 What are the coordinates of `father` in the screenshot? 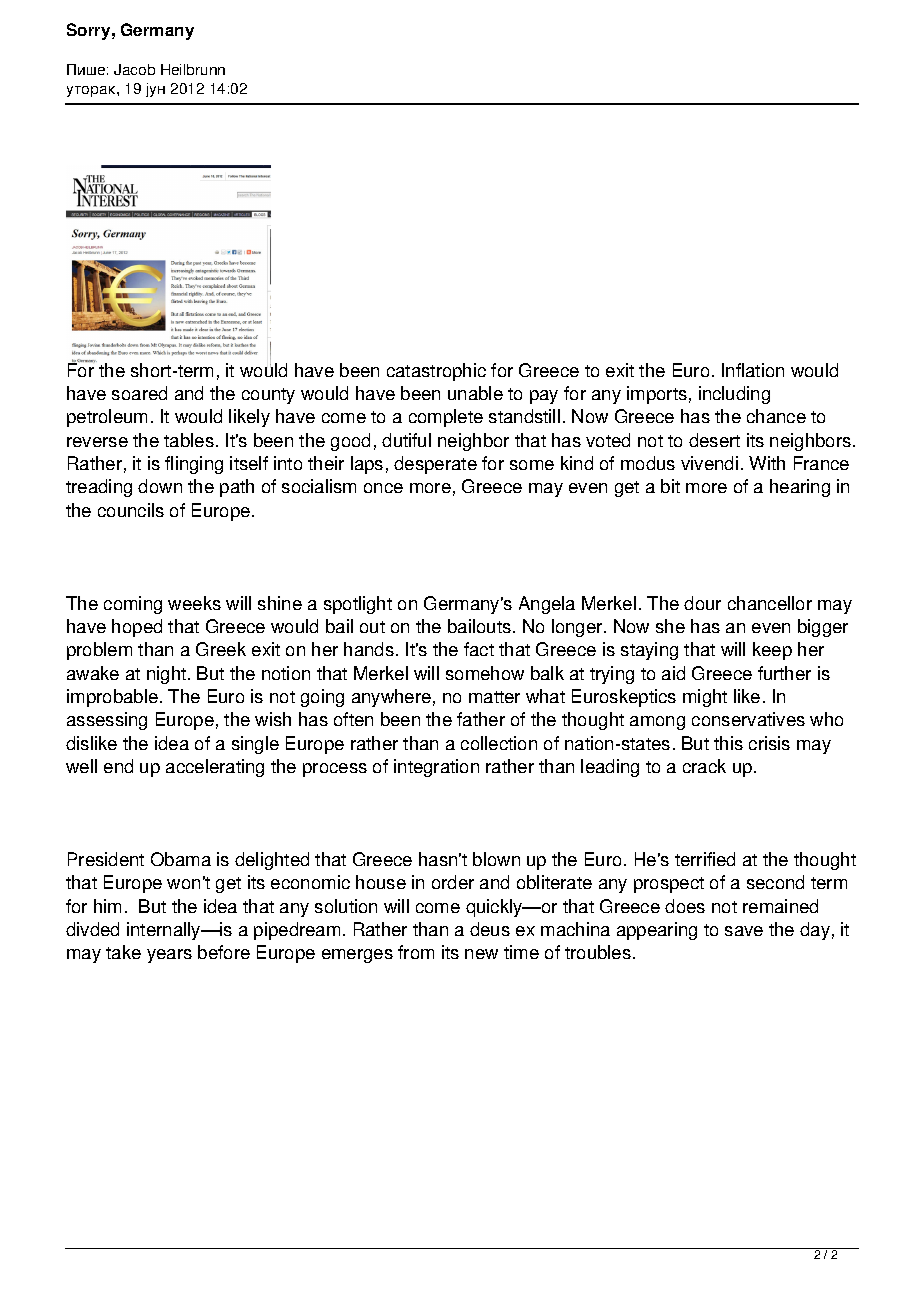 It's located at (481, 719).
